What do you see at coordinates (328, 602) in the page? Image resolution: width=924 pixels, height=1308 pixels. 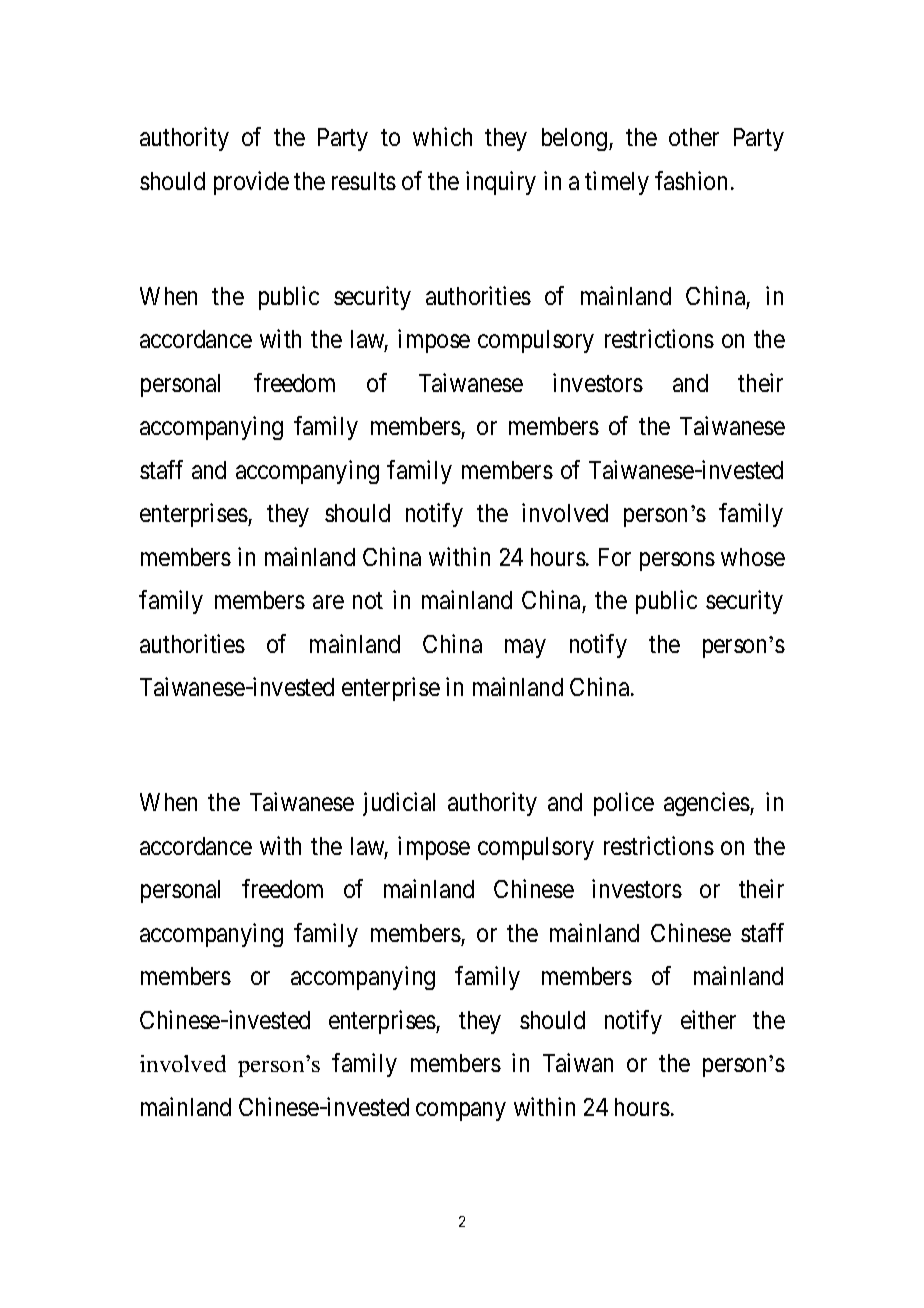 I see `are` at bounding box center [328, 602].
